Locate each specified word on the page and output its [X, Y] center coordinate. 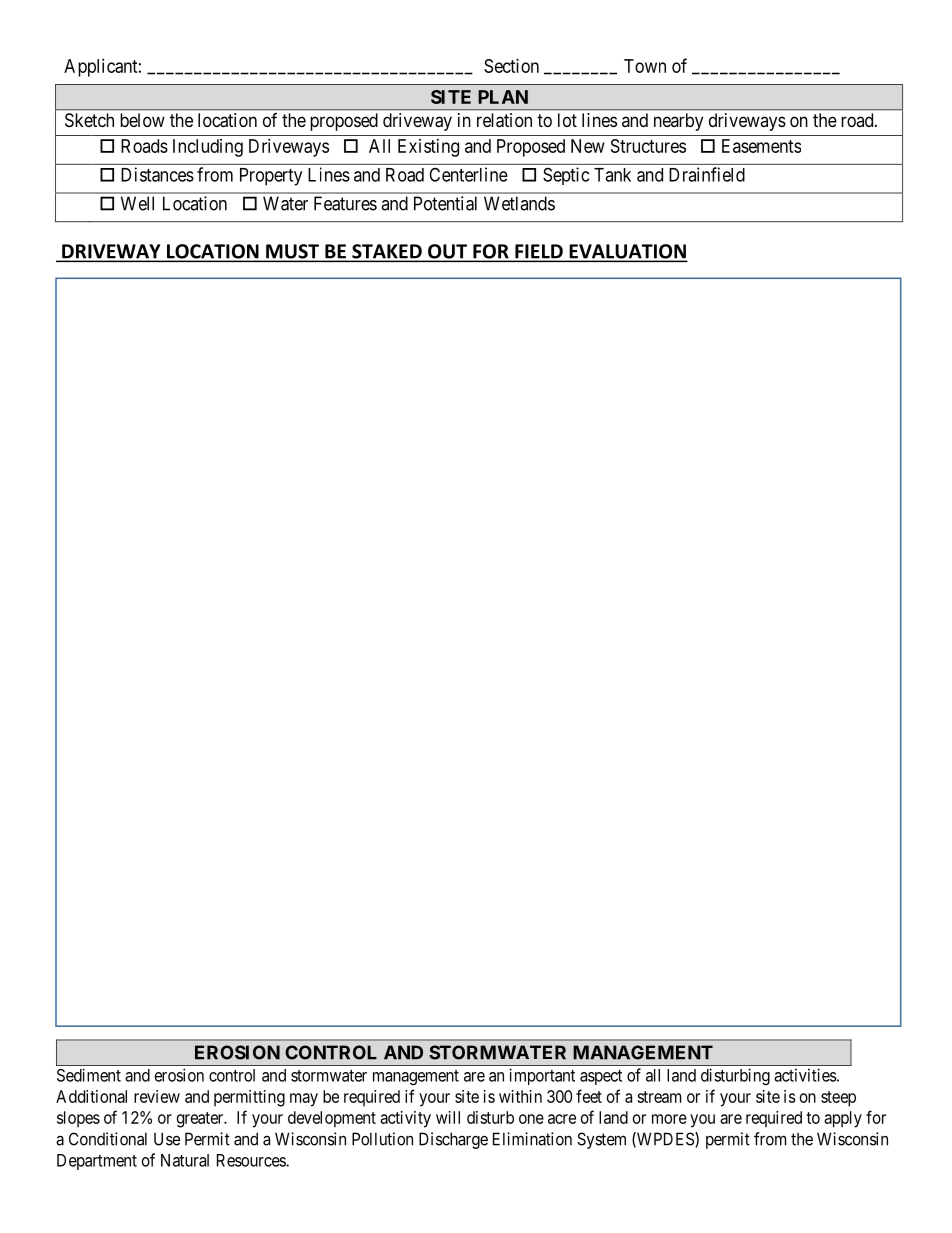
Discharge [453, 1140]
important [542, 1076]
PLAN [503, 97]
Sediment [89, 1075]
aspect [601, 1077]
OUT [447, 252]
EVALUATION [627, 252]
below [142, 120]
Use [167, 1139]
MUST [292, 252]
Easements [761, 146]
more [669, 1119]
